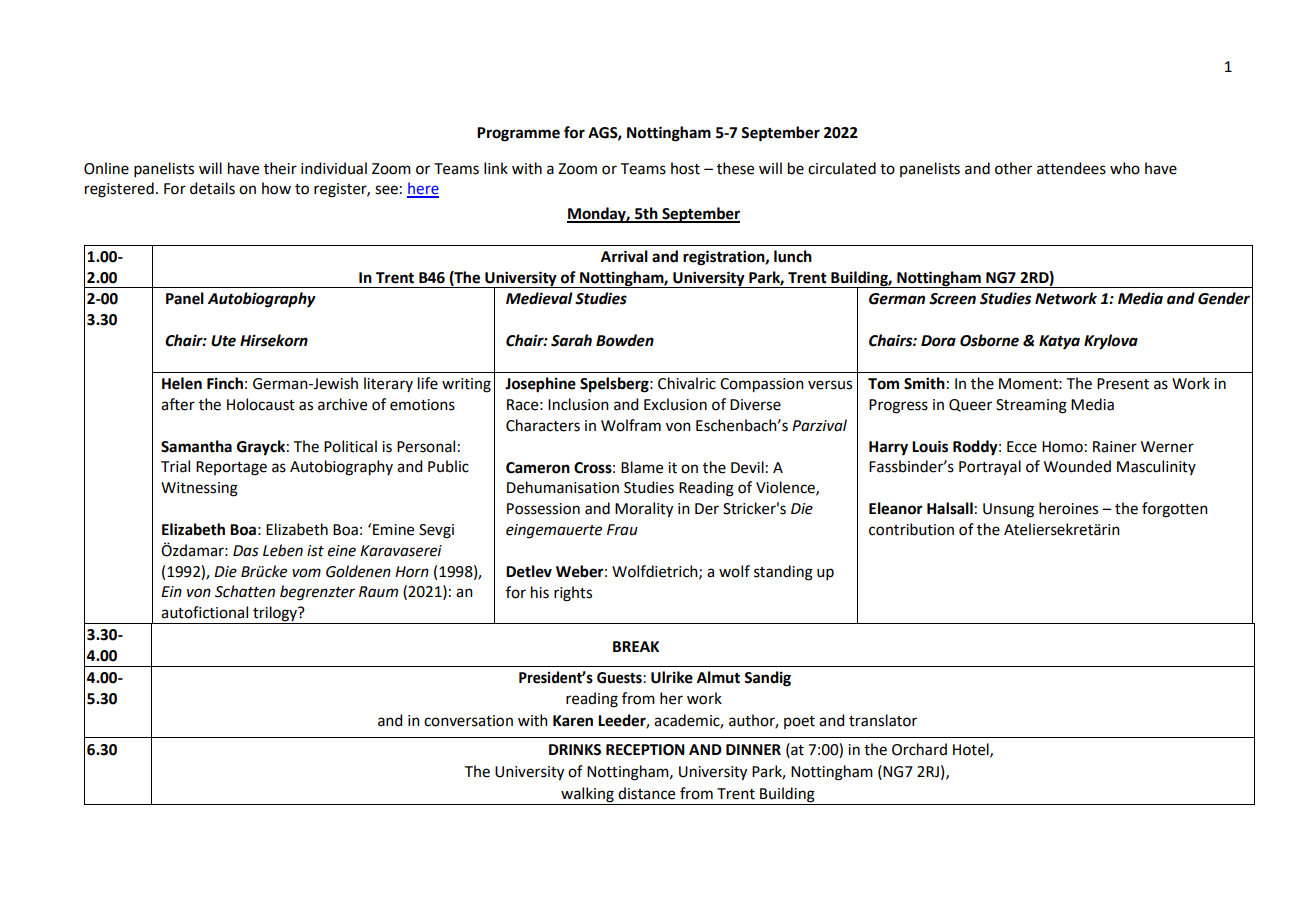  I want to click on Blame, so click(642, 467).
